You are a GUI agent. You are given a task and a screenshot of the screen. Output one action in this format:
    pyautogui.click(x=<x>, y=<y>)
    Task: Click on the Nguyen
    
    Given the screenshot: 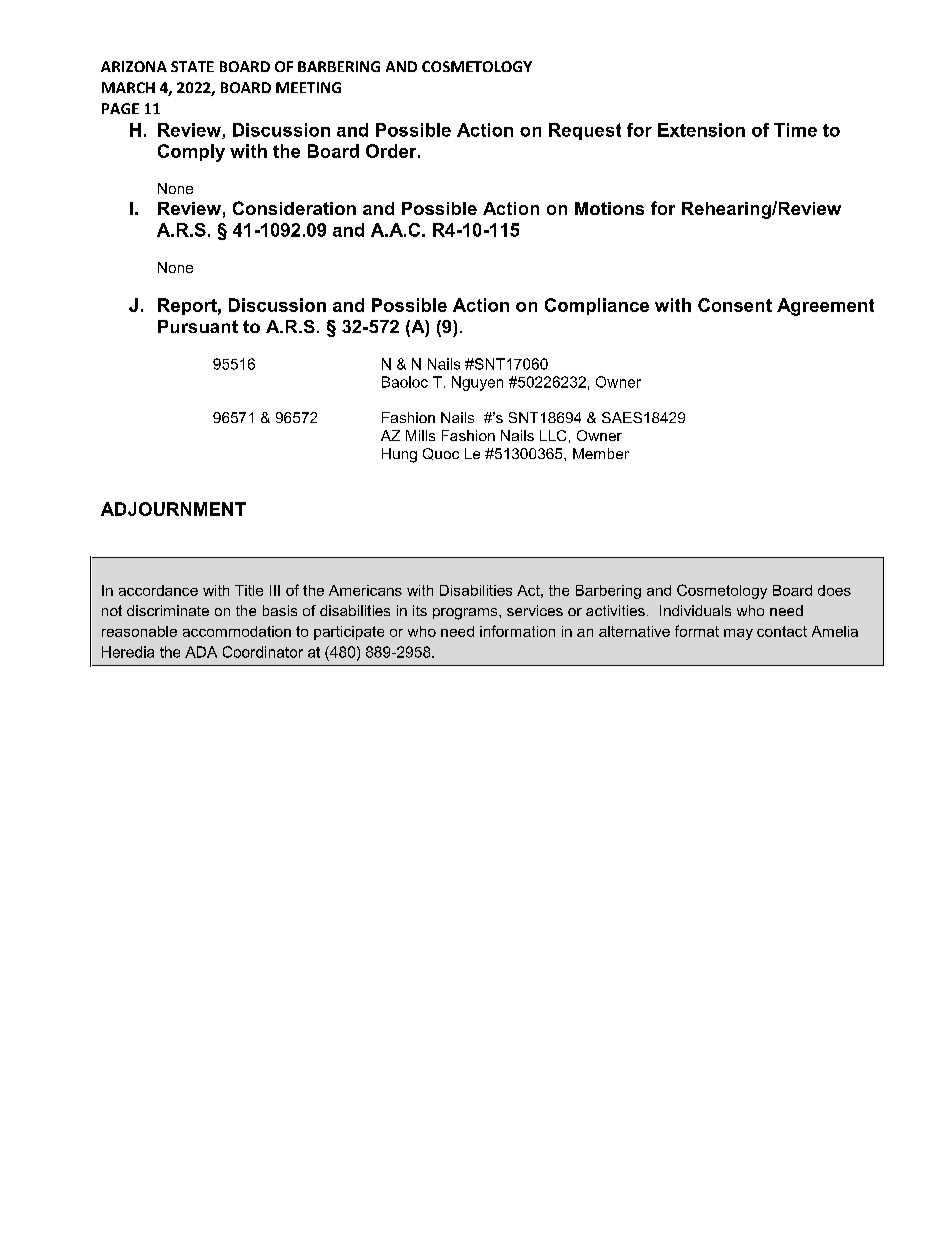 What is the action you would take?
    pyautogui.click(x=477, y=383)
